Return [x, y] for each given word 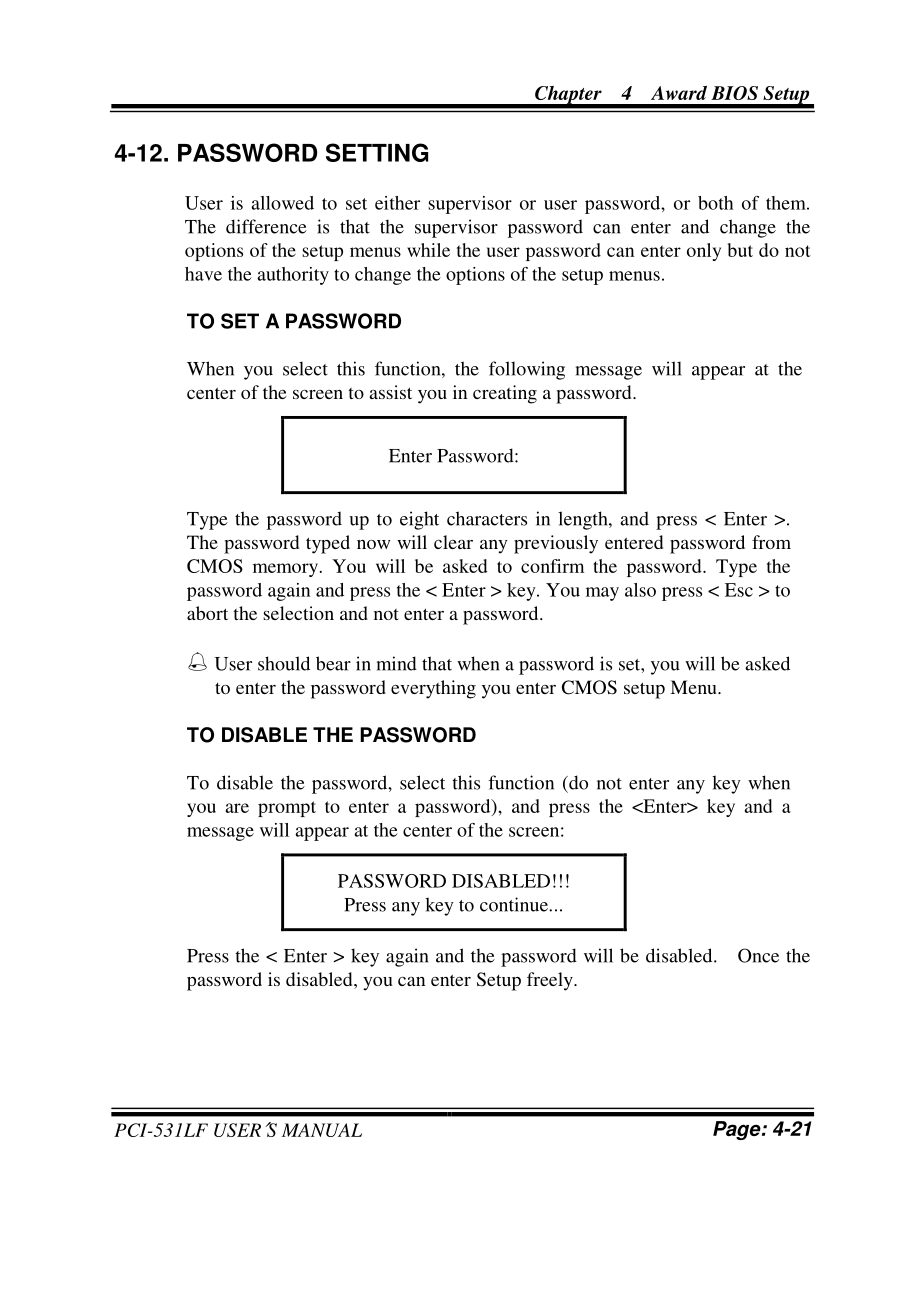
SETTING [377, 152]
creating [505, 394]
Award [679, 93]
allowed [282, 203]
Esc [739, 590]
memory [285, 570]
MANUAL [322, 1130]
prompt [287, 809]
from [771, 542]
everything [433, 689]
